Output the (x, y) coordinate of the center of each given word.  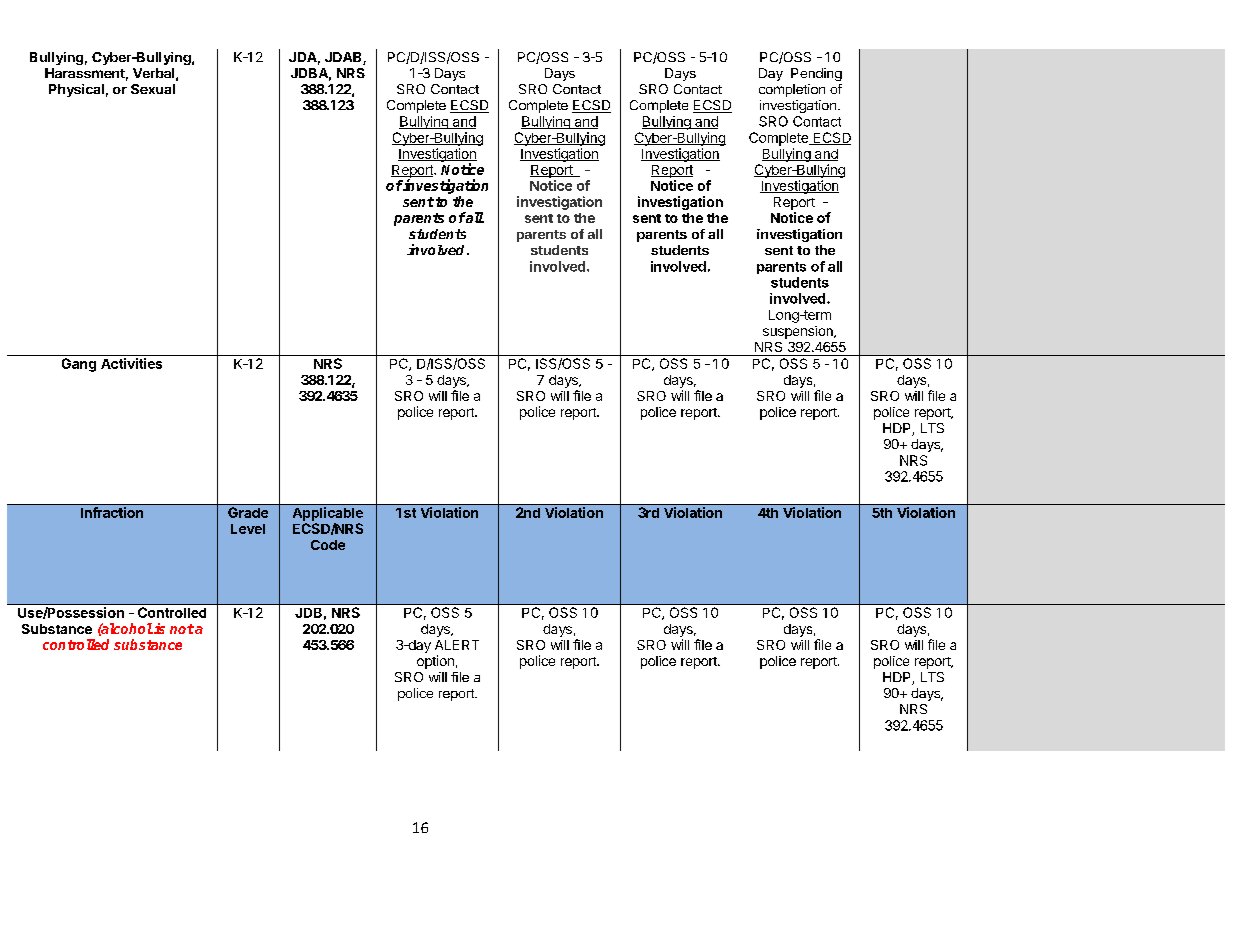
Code (328, 545)
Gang (79, 365)
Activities (131, 363)
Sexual (153, 89)
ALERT (457, 645)
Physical (76, 90)
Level (248, 529)
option (435, 662)
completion (792, 90)
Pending (816, 74)
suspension (799, 332)
